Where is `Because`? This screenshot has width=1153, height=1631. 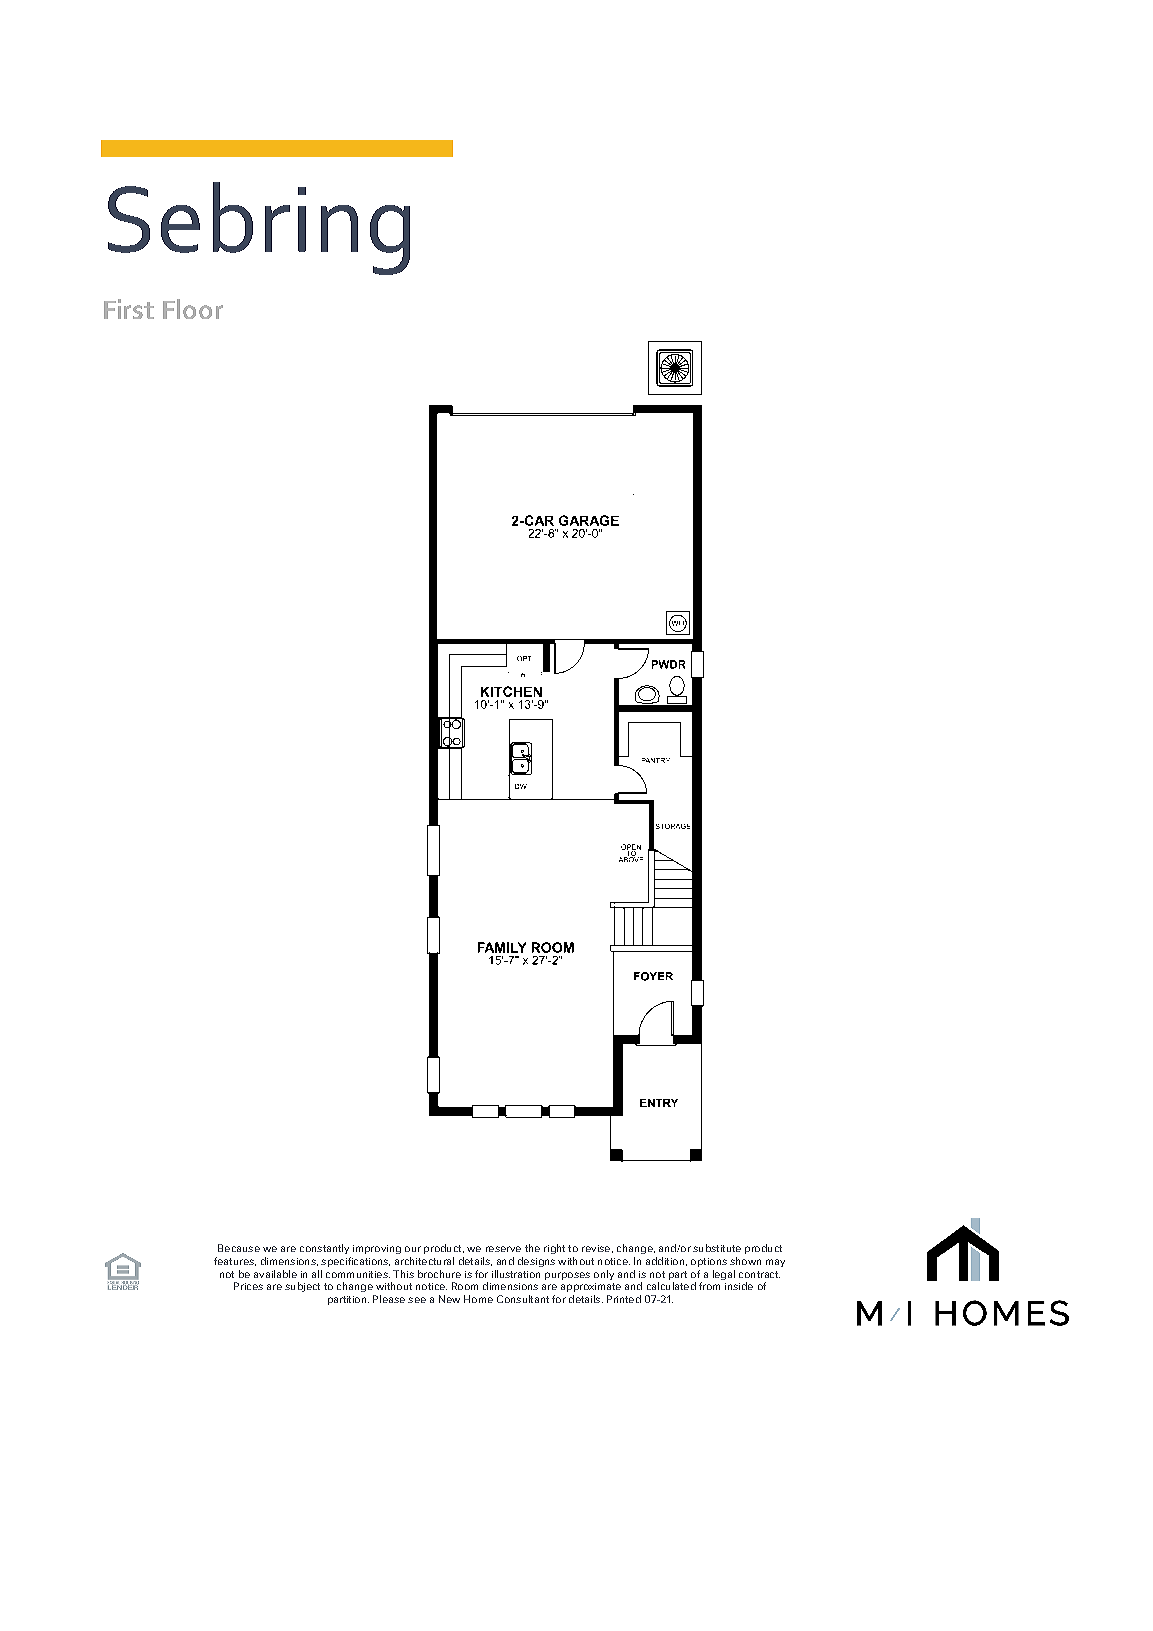
Because is located at coordinates (239, 1248).
